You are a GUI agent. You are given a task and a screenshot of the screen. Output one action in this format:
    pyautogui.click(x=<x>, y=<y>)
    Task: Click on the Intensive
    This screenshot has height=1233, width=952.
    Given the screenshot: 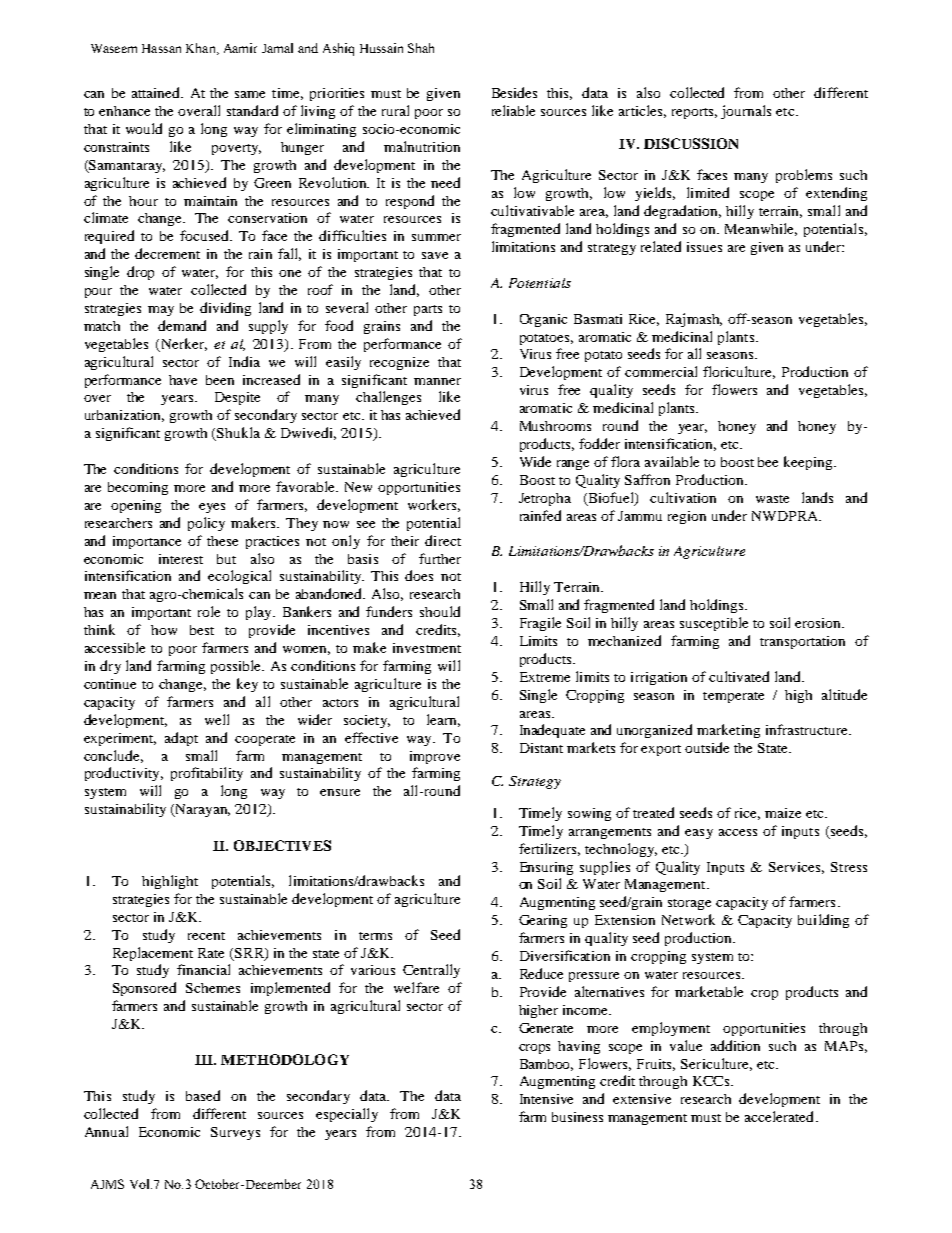 What is the action you would take?
    pyautogui.click(x=546, y=1099)
